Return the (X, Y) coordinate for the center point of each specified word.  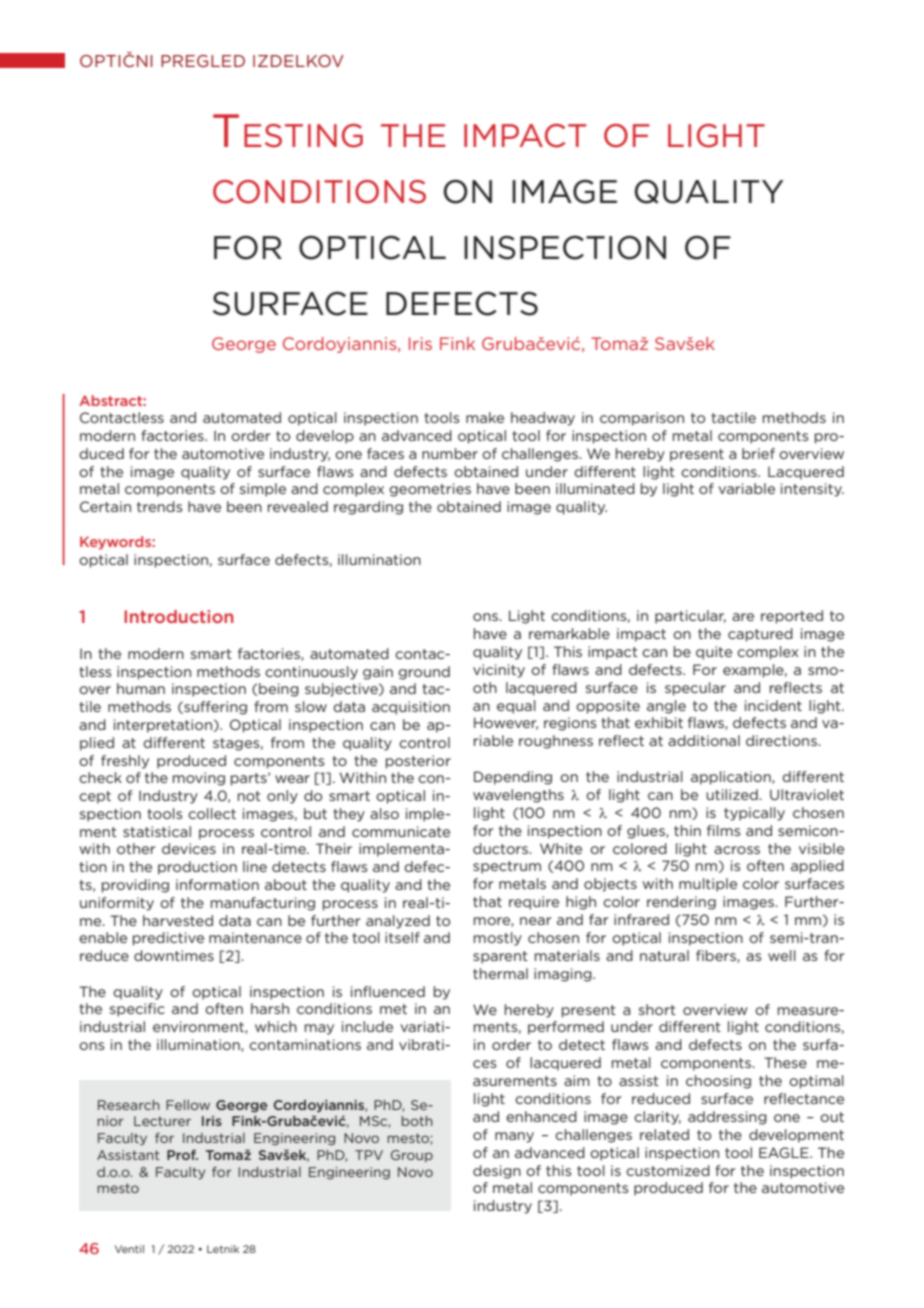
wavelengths (518, 796)
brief (758, 453)
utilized (733, 794)
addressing (727, 1118)
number (450, 453)
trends (160, 506)
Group (412, 1156)
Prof (182, 1154)
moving (199, 779)
